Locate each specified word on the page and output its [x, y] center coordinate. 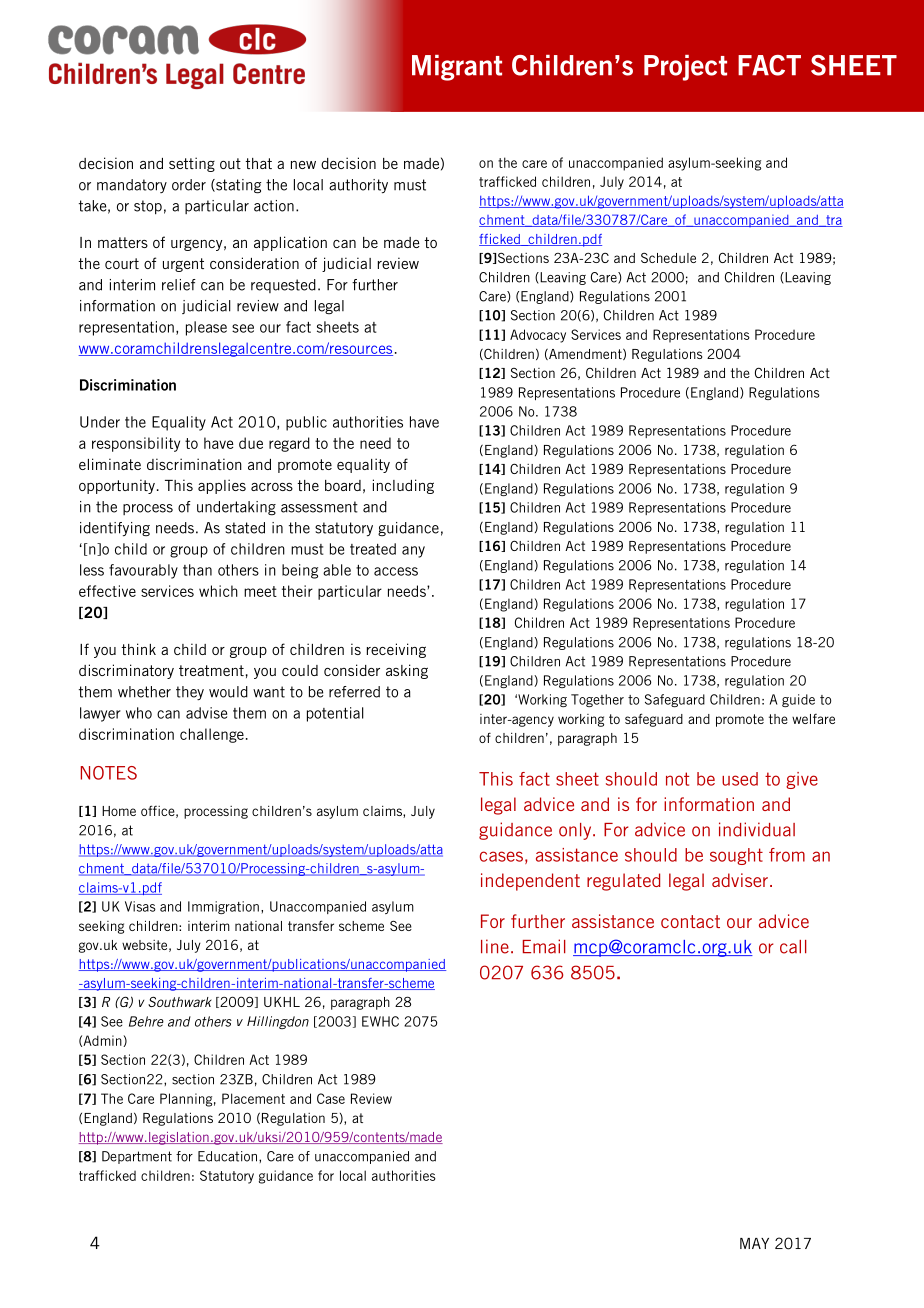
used [740, 779]
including [403, 486]
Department [137, 1157]
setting [192, 164]
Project [685, 68]
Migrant [457, 68]
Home [119, 811]
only [576, 831]
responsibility [136, 444]
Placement [253, 1098]
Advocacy [538, 336]
